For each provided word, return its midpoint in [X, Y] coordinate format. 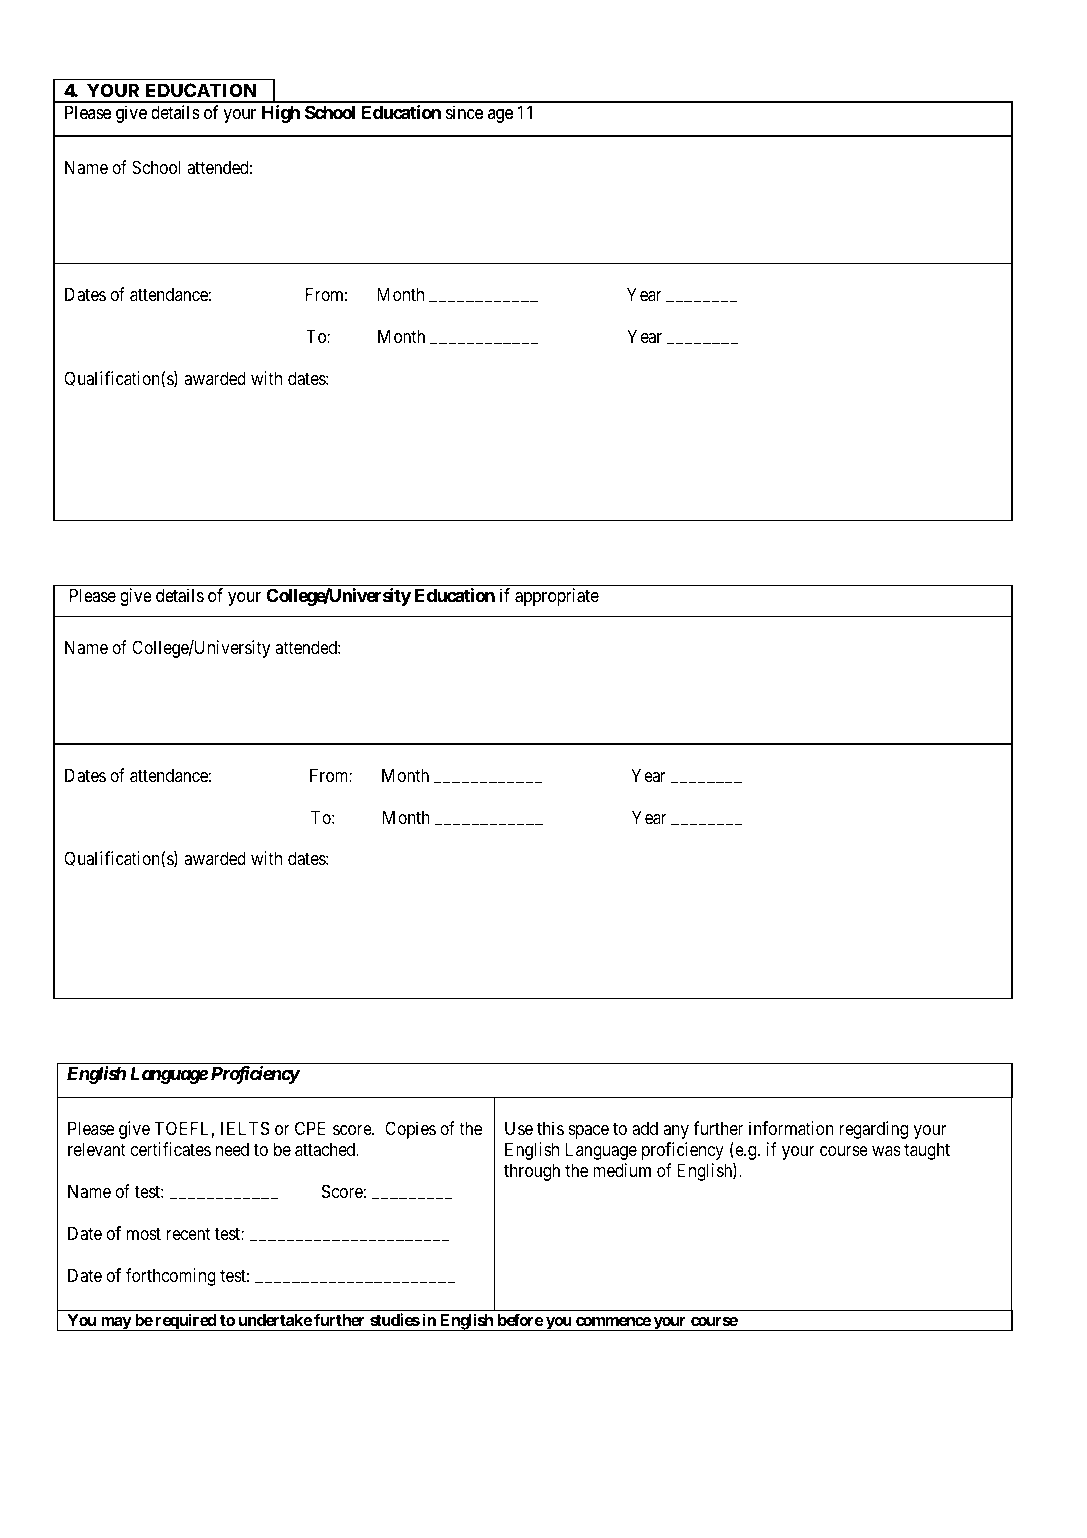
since [464, 112]
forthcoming [171, 1277]
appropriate [557, 597]
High [281, 114]
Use [519, 1128]
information [791, 1128]
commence [613, 1321]
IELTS [245, 1128]
